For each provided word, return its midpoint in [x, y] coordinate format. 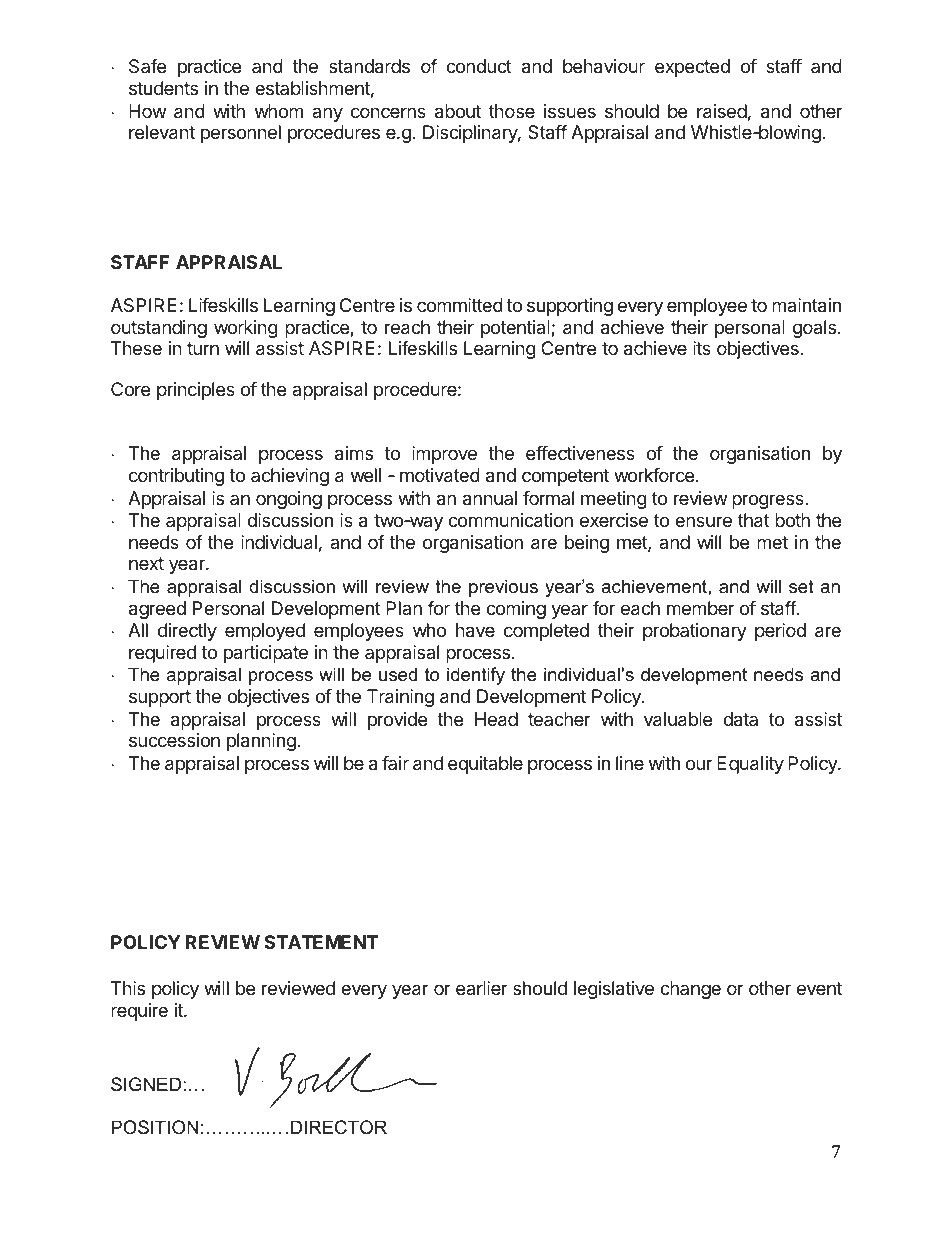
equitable [485, 765]
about [458, 111]
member [701, 608]
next [146, 563]
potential [516, 329]
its [702, 348]
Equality [750, 765]
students [163, 88]
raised [722, 111]
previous [503, 588]
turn [203, 348]
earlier [482, 988]
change [690, 990]
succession [174, 740]
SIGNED [146, 1084]
